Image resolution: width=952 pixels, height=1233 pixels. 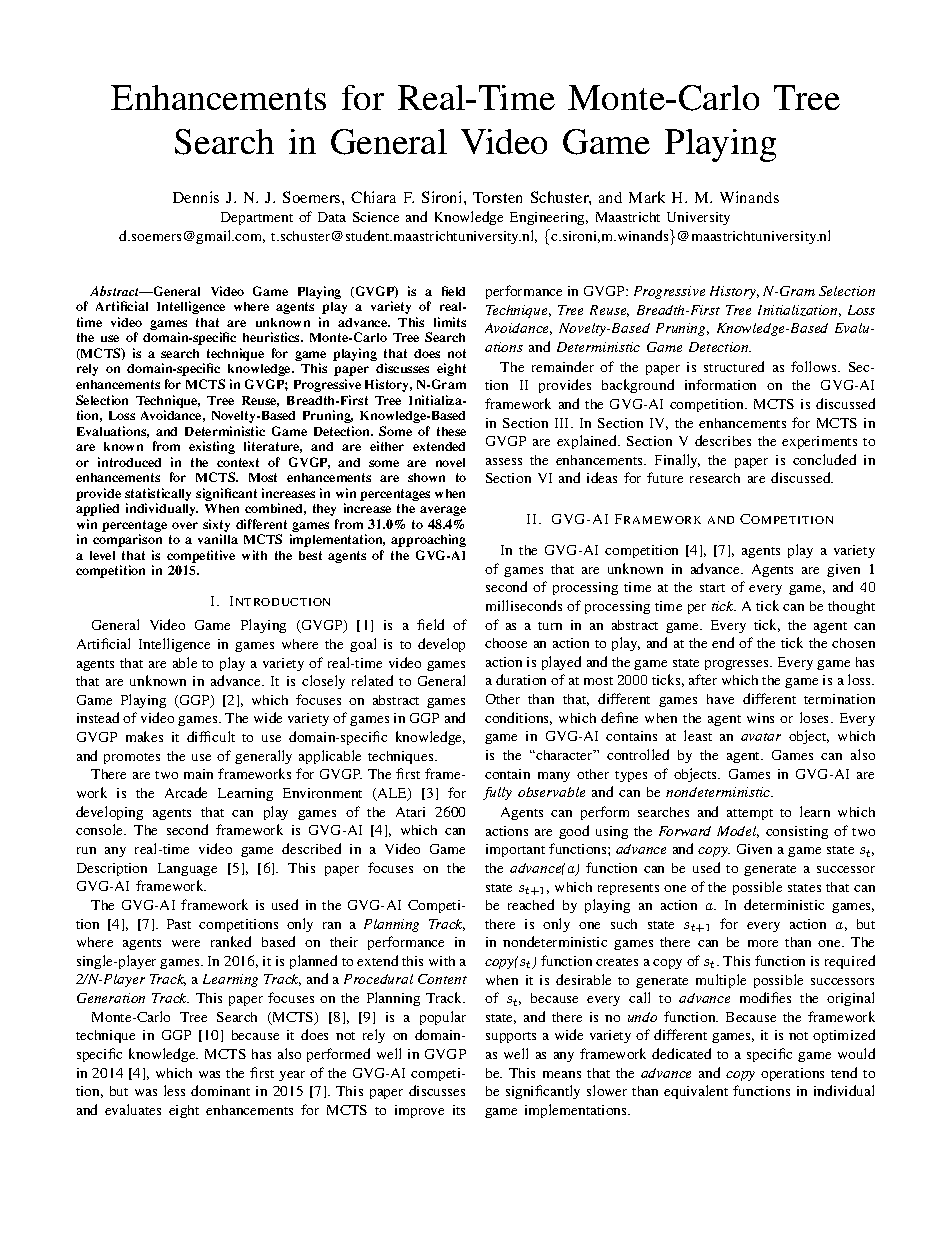 I want to click on these, so click(x=451, y=431).
